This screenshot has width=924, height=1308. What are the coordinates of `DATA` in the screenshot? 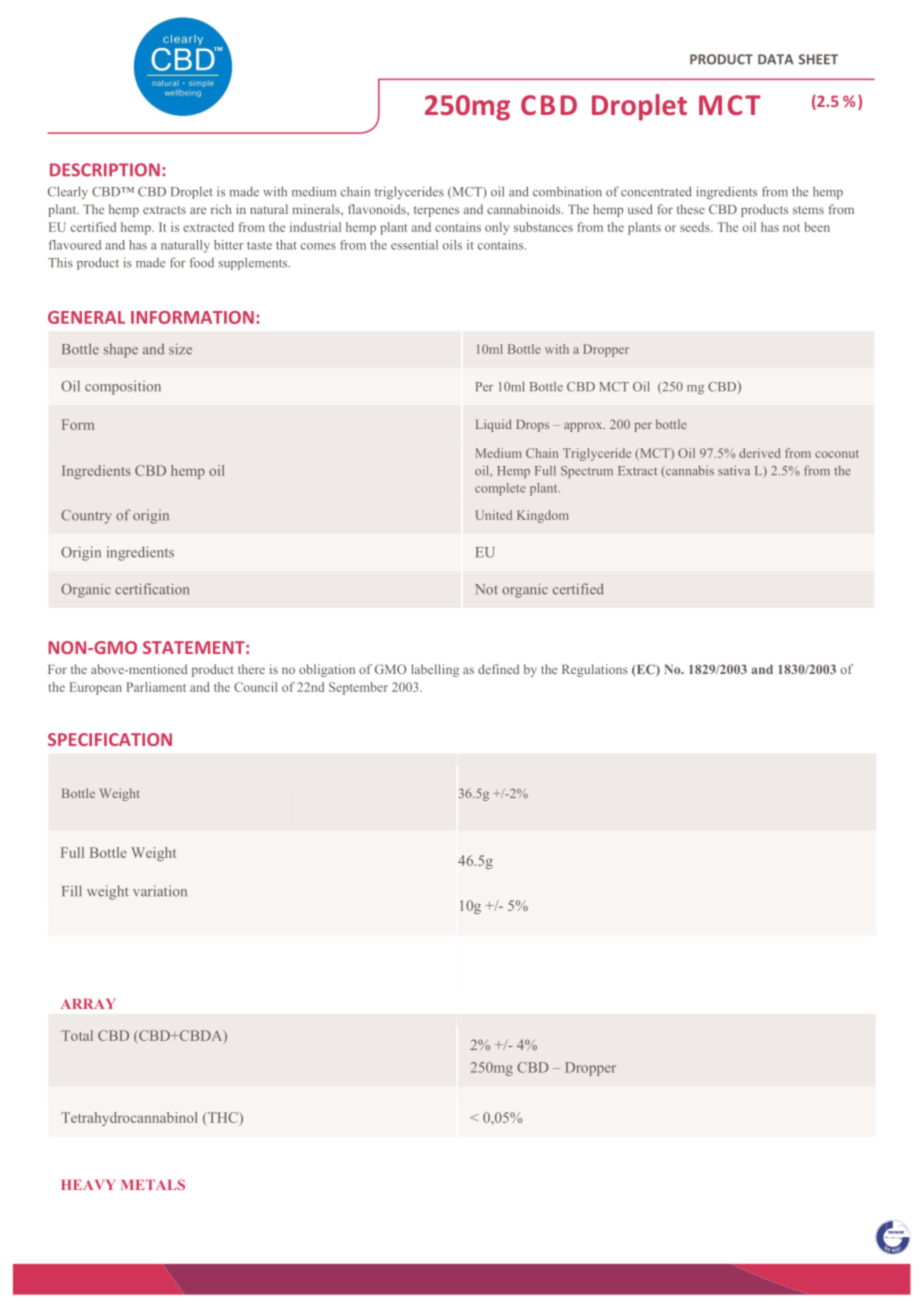 It's located at (776, 59).
